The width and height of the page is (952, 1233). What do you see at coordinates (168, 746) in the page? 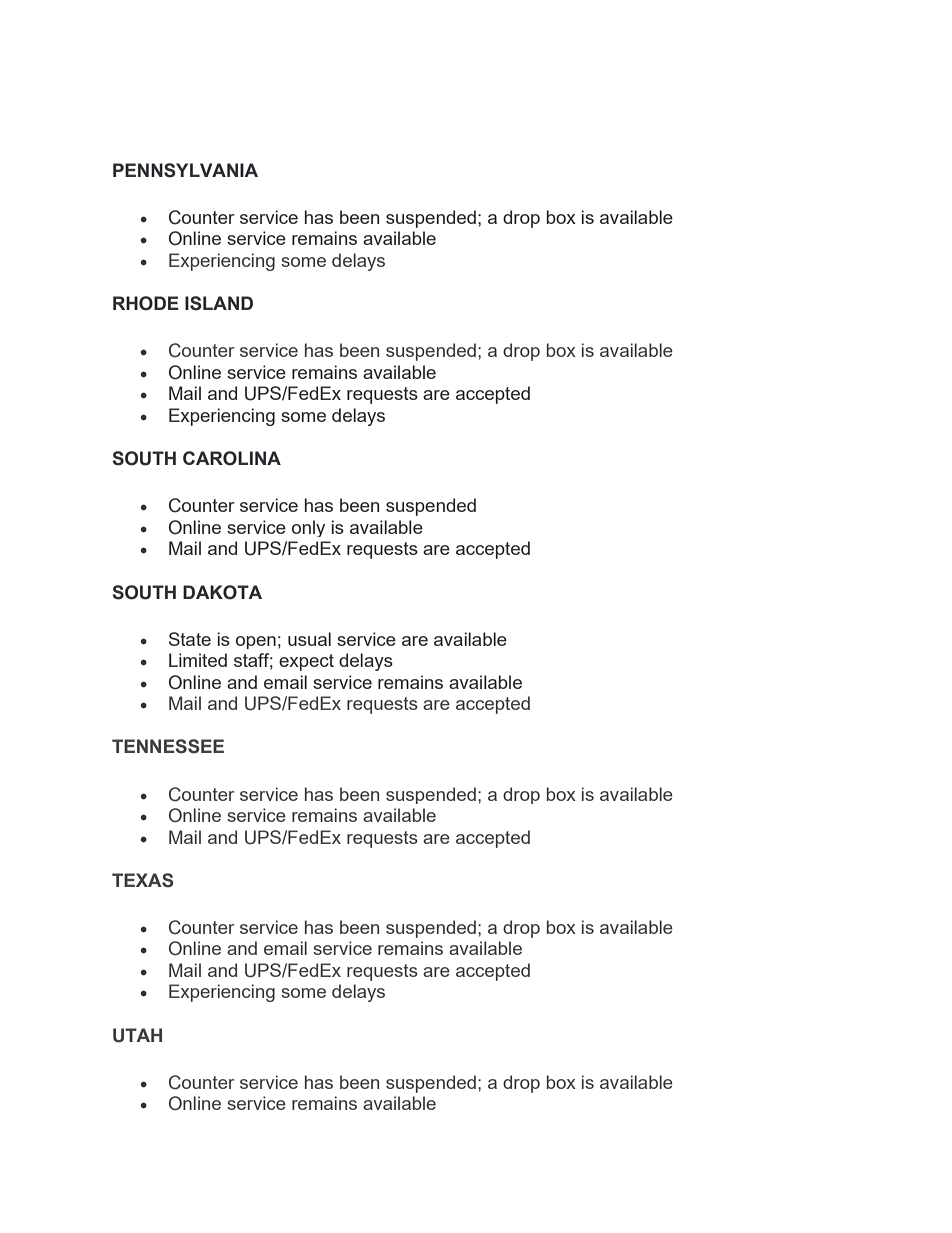
I see `TENNESSEE` at bounding box center [168, 746].
